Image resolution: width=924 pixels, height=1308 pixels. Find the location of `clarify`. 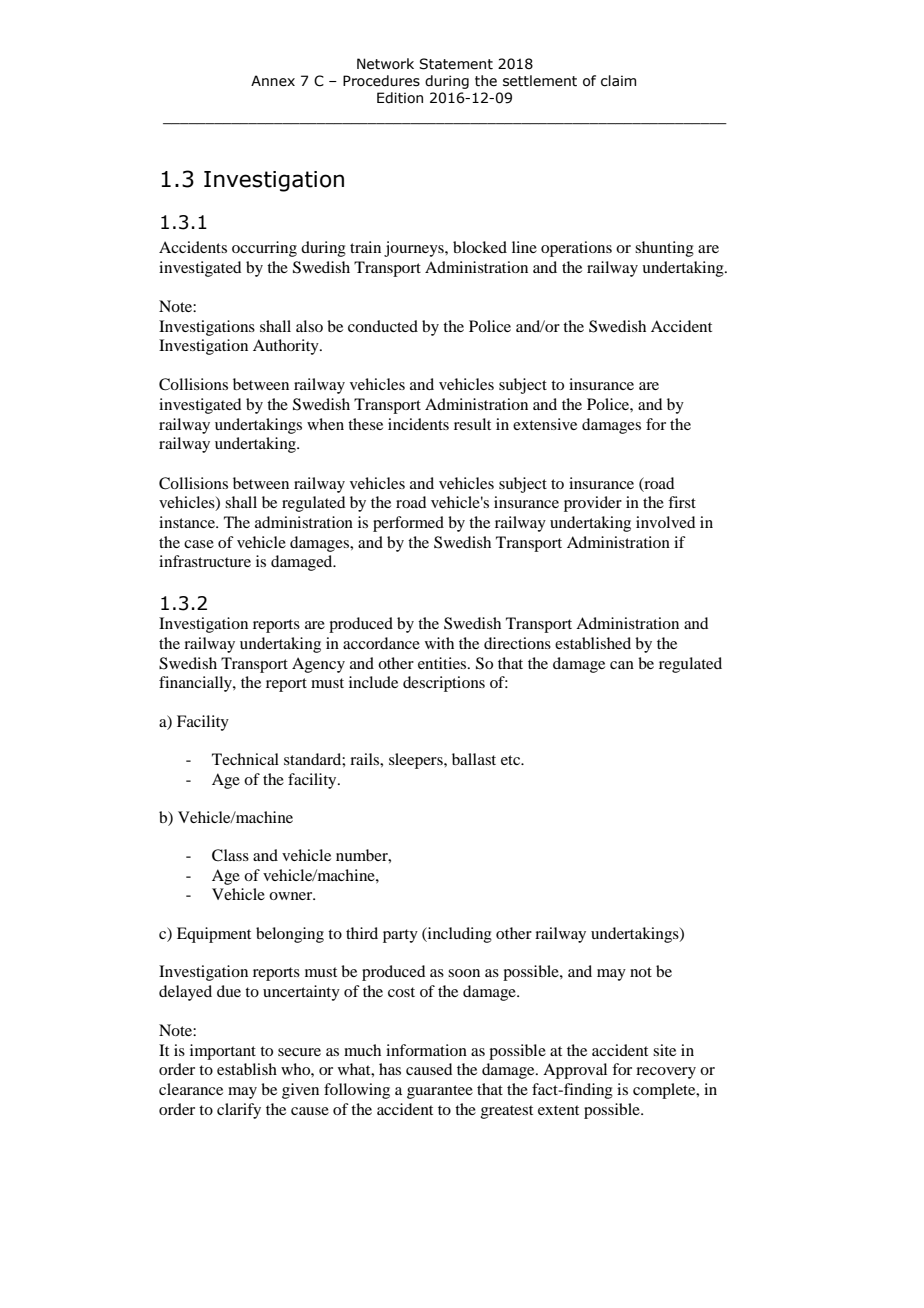

clarify is located at coordinates (239, 1111).
